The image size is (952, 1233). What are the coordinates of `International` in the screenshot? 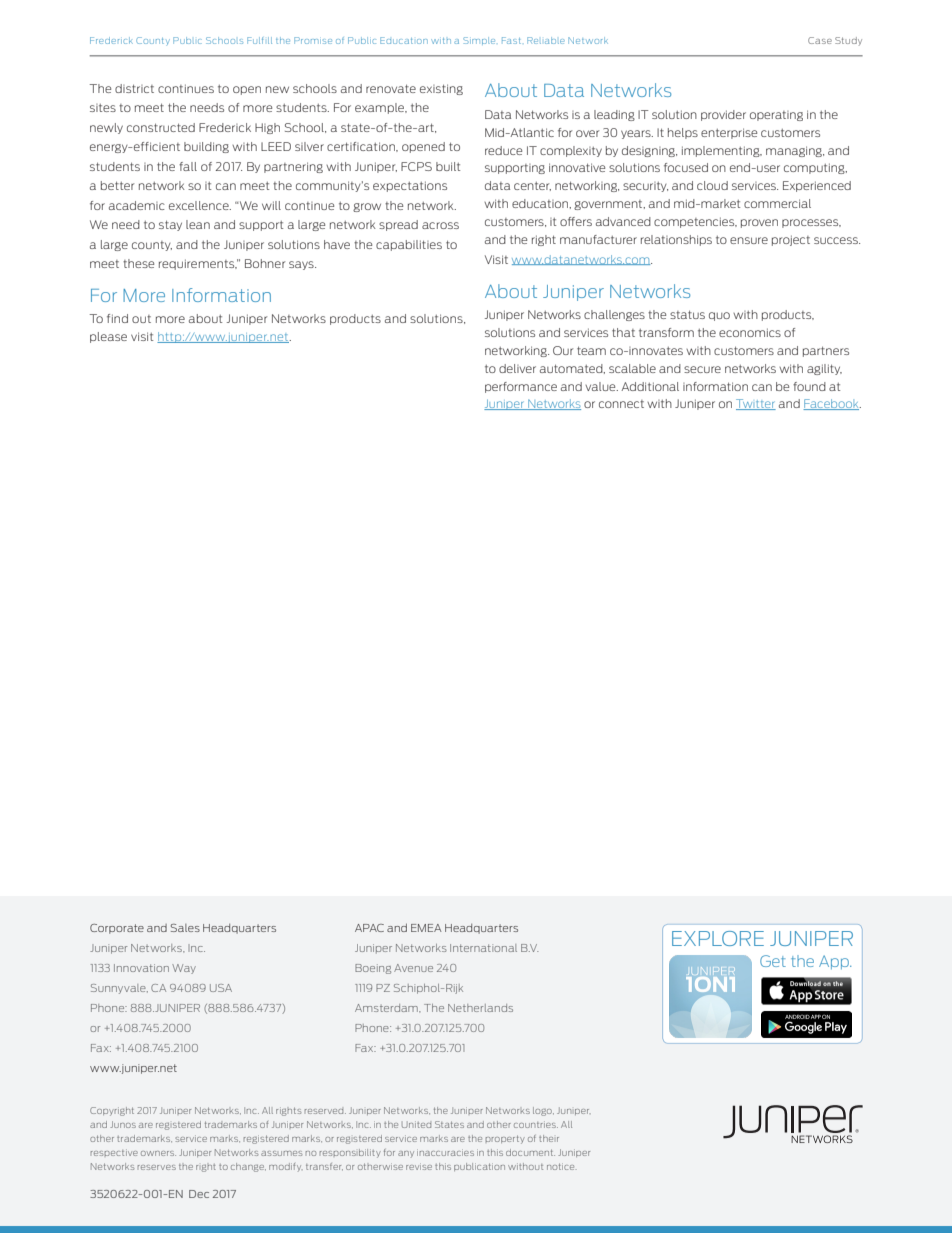 It's located at (483, 948).
